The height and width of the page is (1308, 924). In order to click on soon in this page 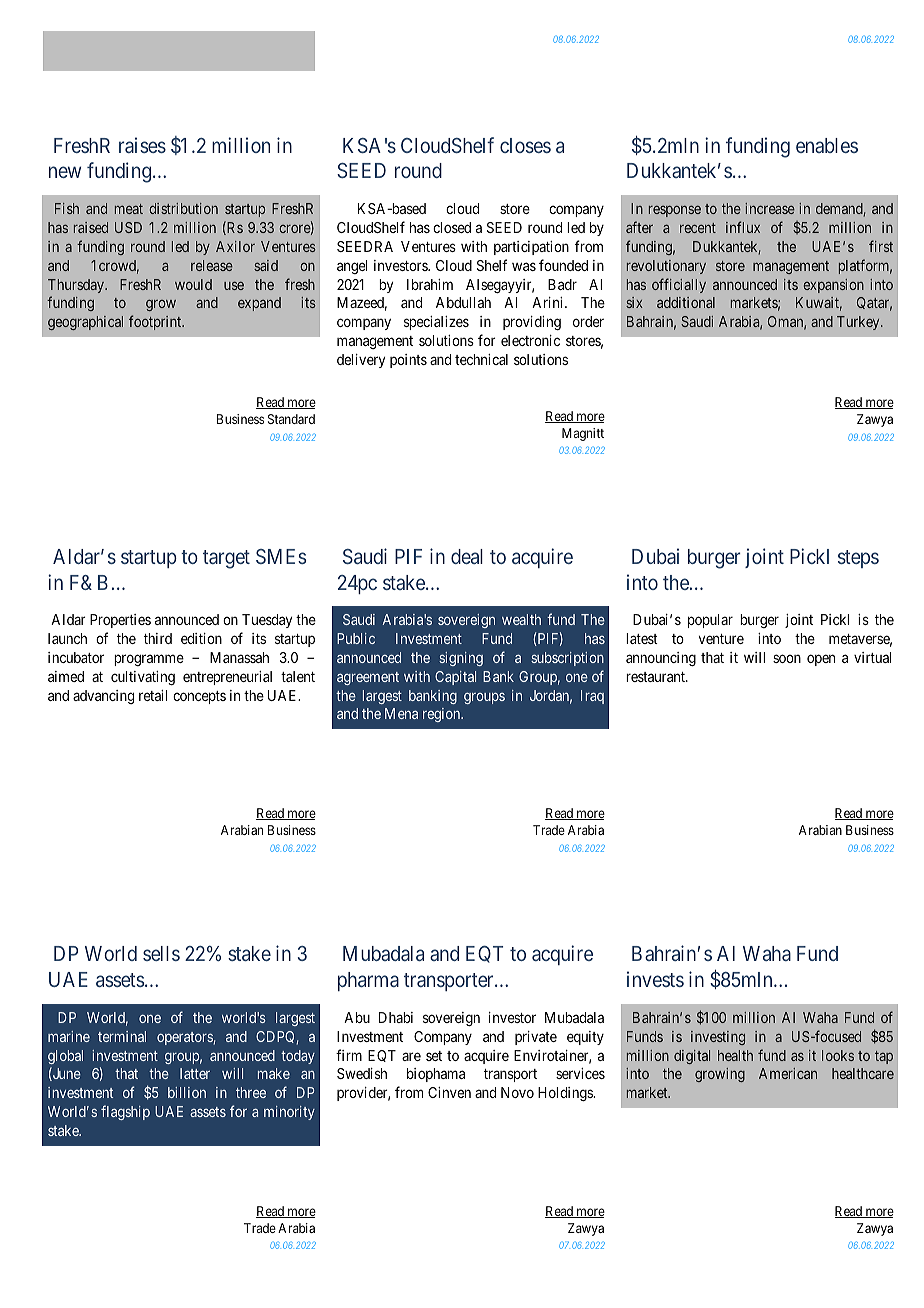, I will do `click(787, 658)`.
